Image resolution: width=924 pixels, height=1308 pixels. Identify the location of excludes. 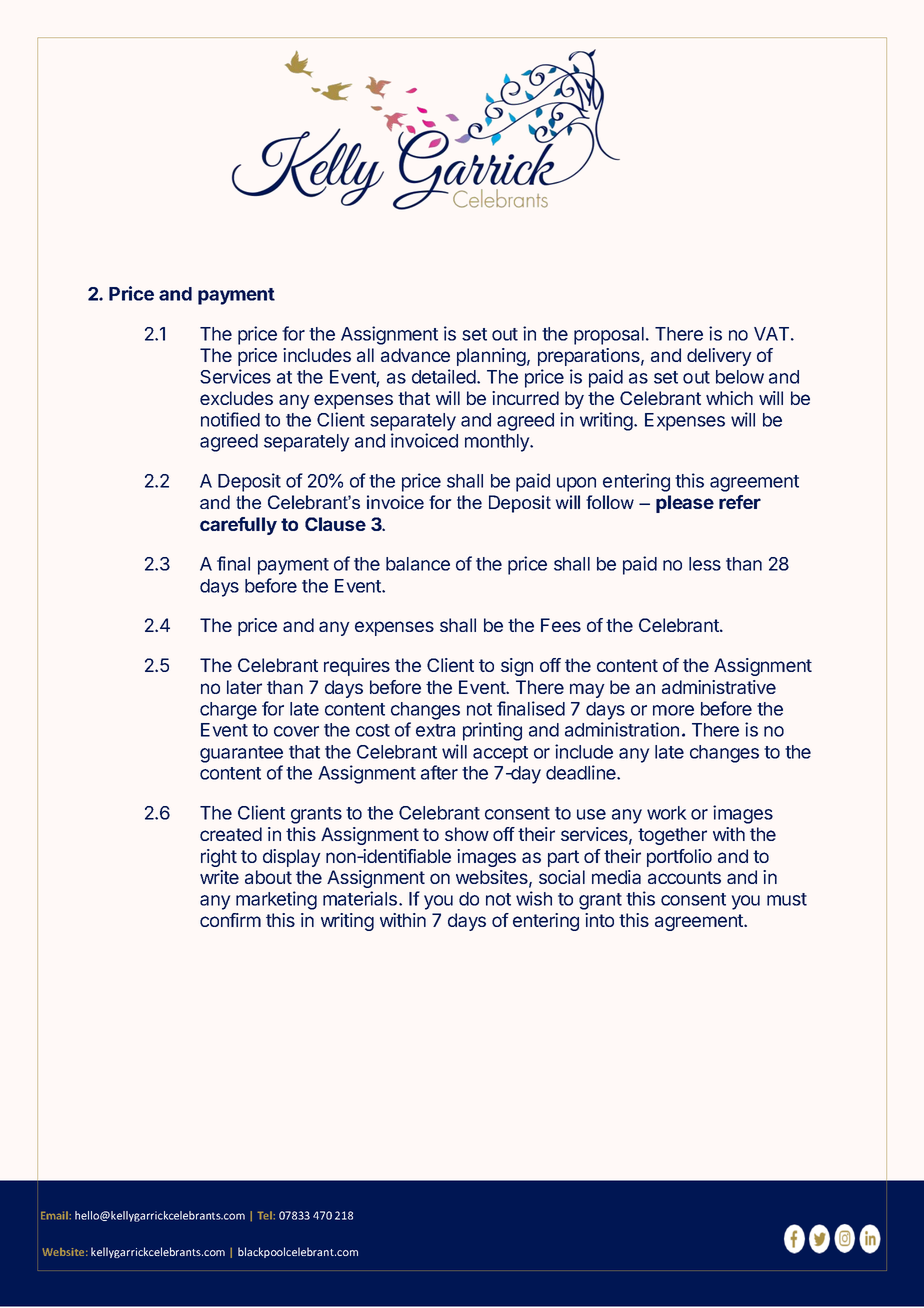
(236, 398).
